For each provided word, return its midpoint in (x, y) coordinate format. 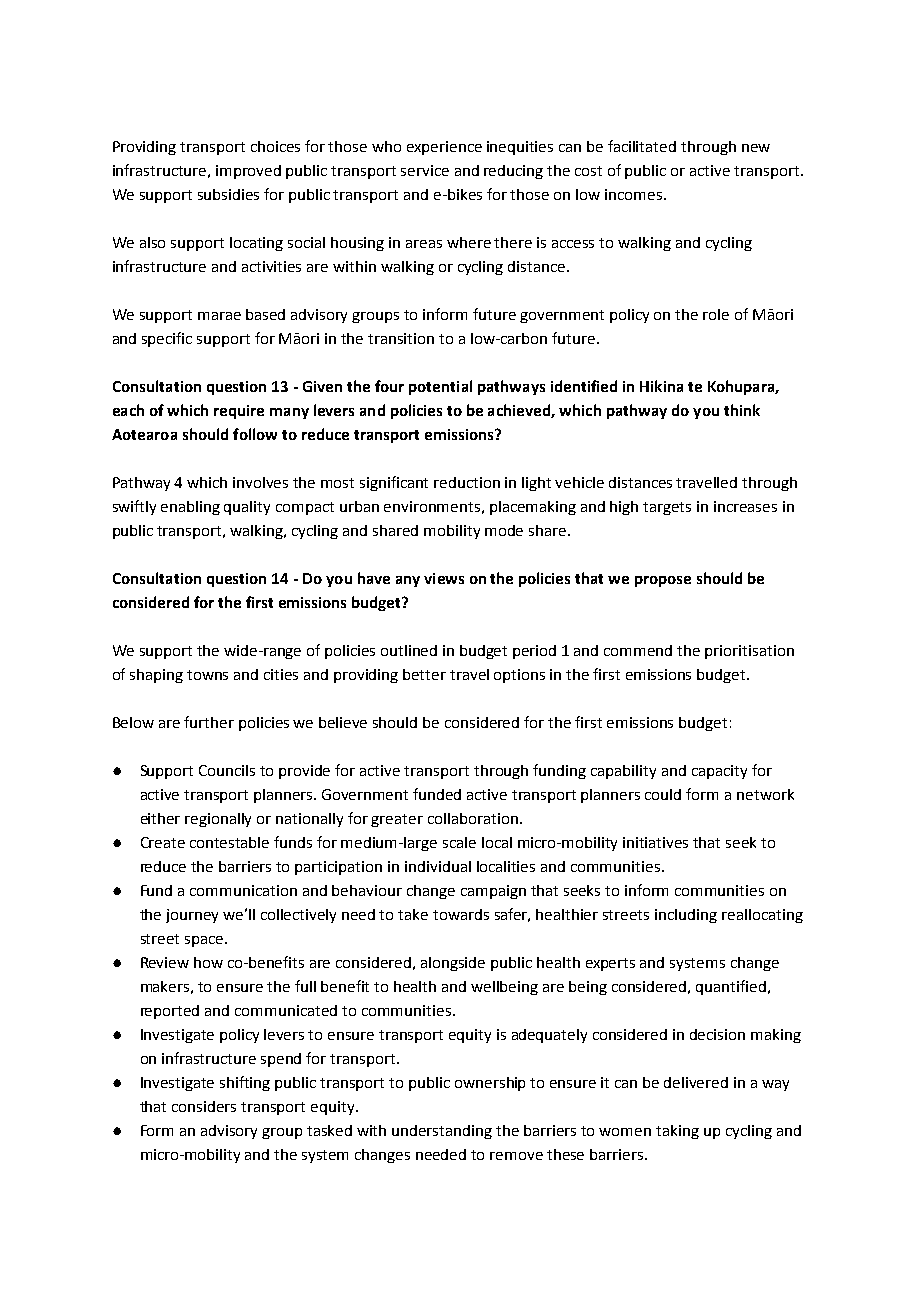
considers (204, 1106)
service (425, 170)
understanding (442, 1132)
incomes (633, 194)
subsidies (228, 194)
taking (677, 1132)
